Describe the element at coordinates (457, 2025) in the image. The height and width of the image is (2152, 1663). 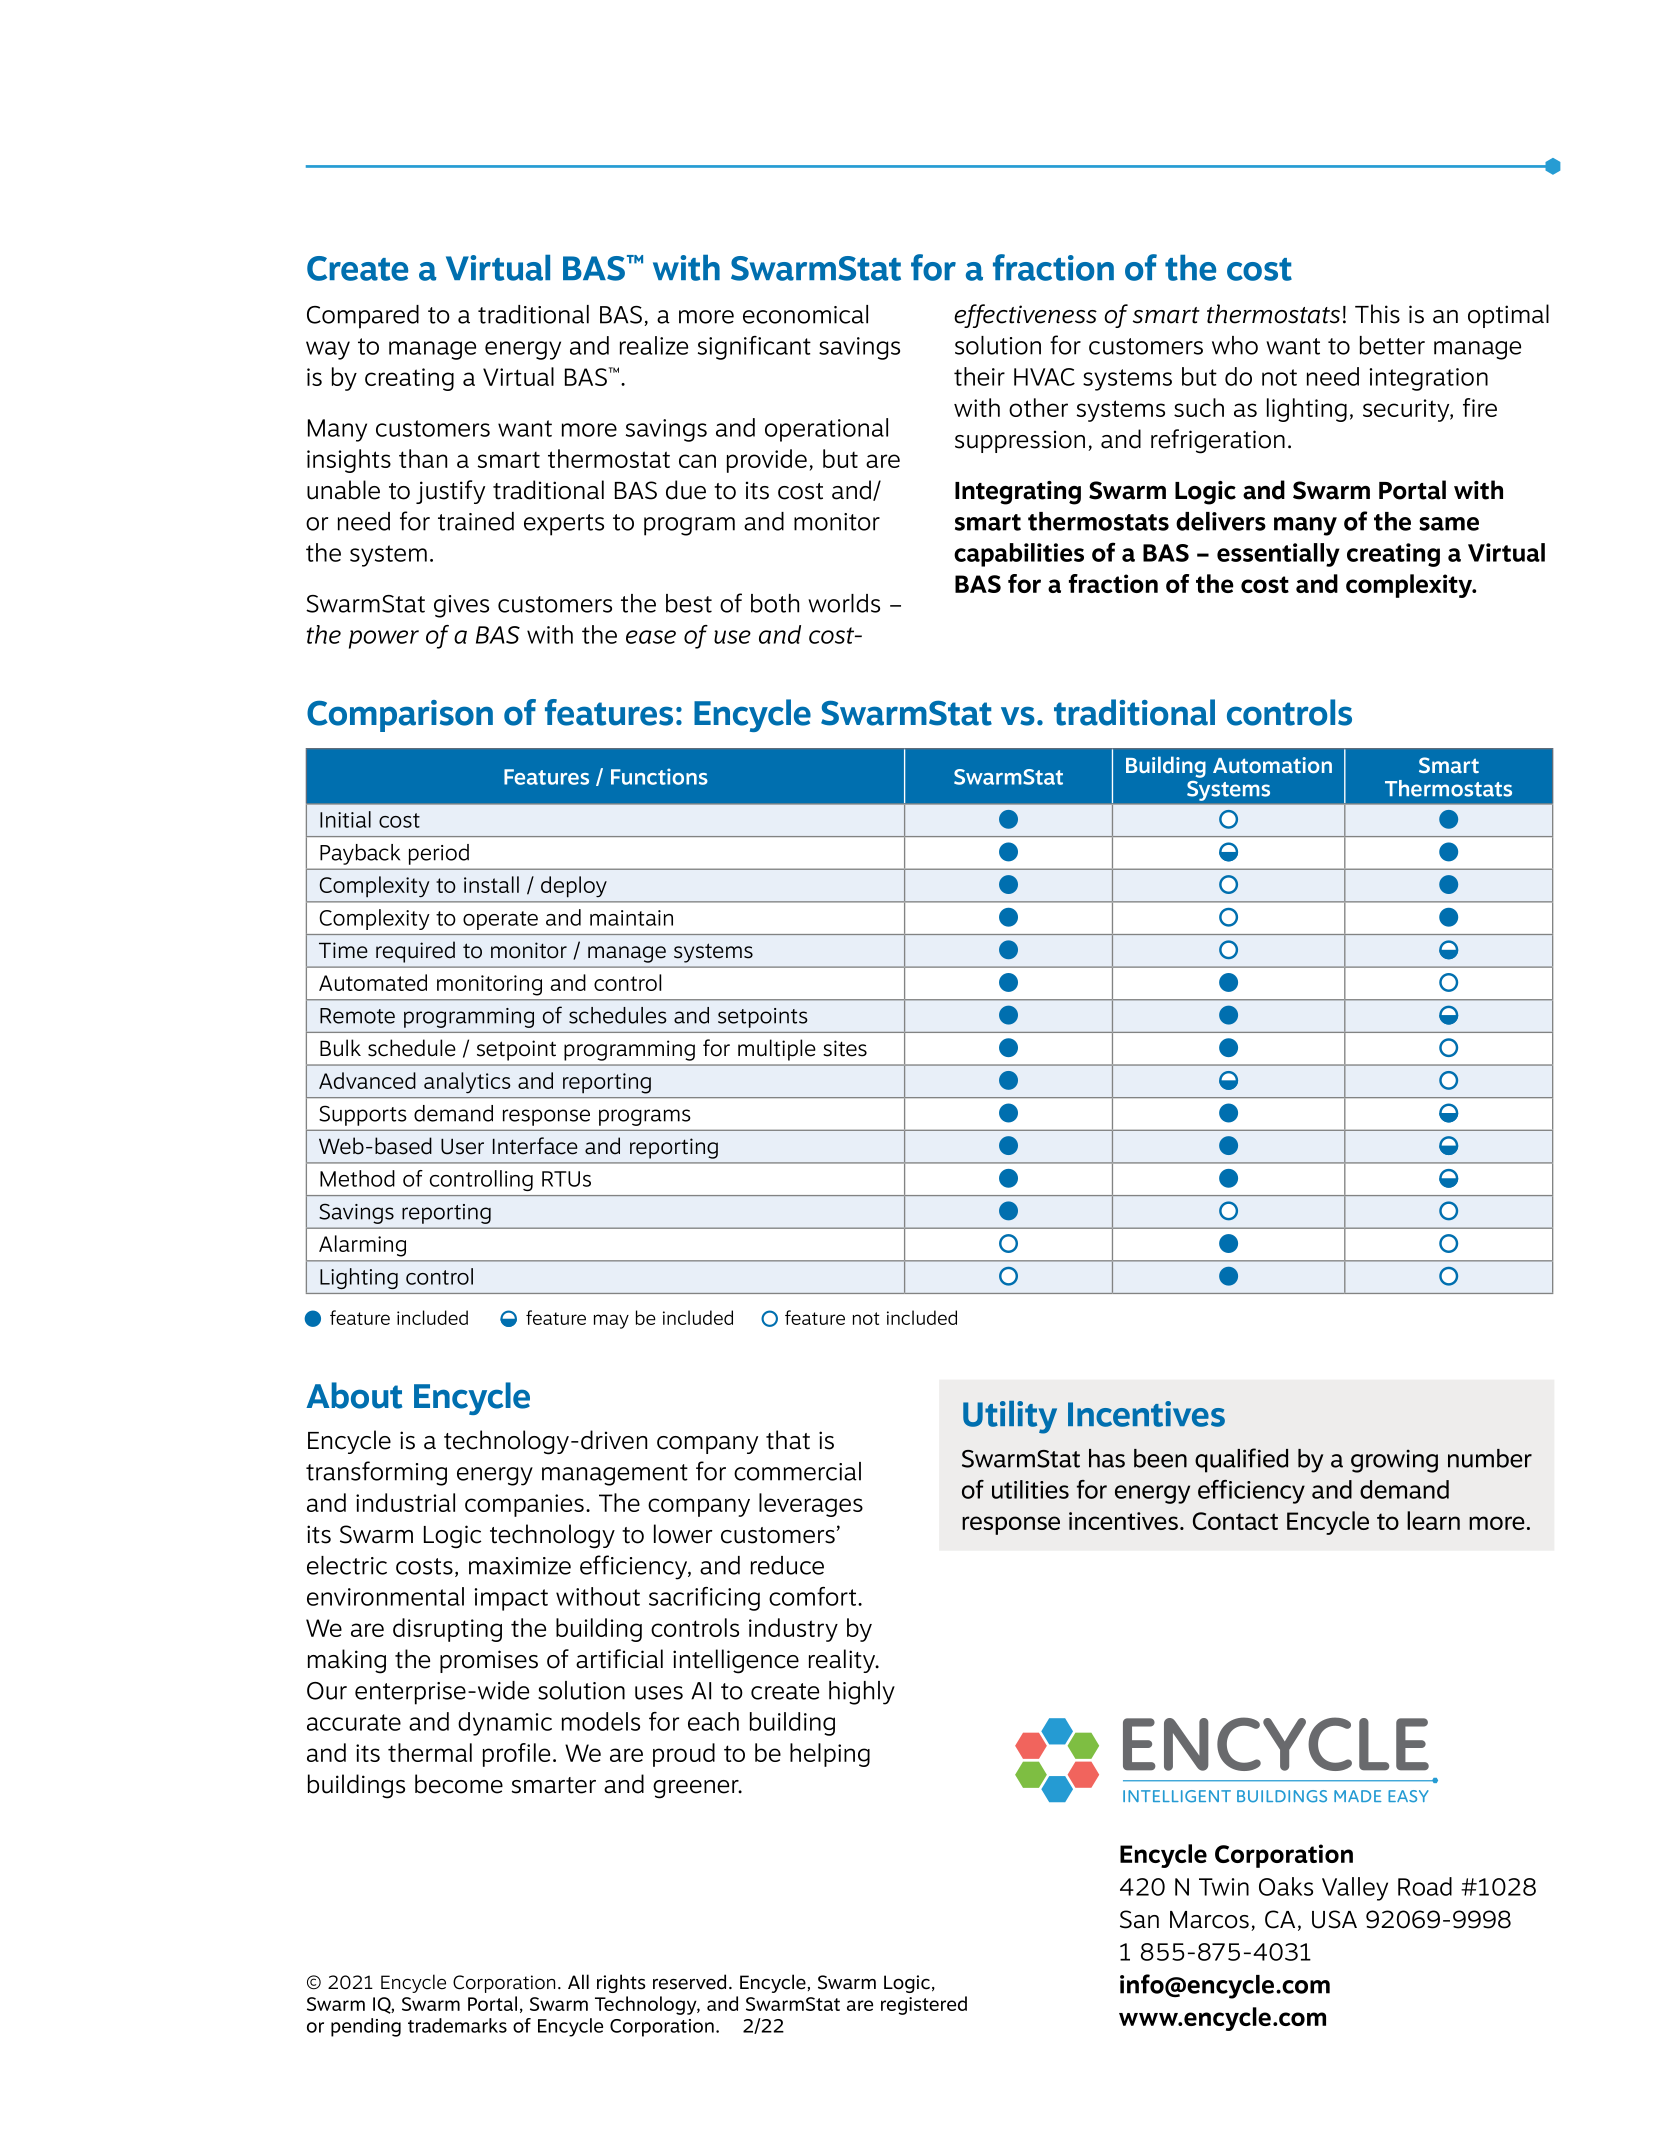
I see `trademarks` at that location.
